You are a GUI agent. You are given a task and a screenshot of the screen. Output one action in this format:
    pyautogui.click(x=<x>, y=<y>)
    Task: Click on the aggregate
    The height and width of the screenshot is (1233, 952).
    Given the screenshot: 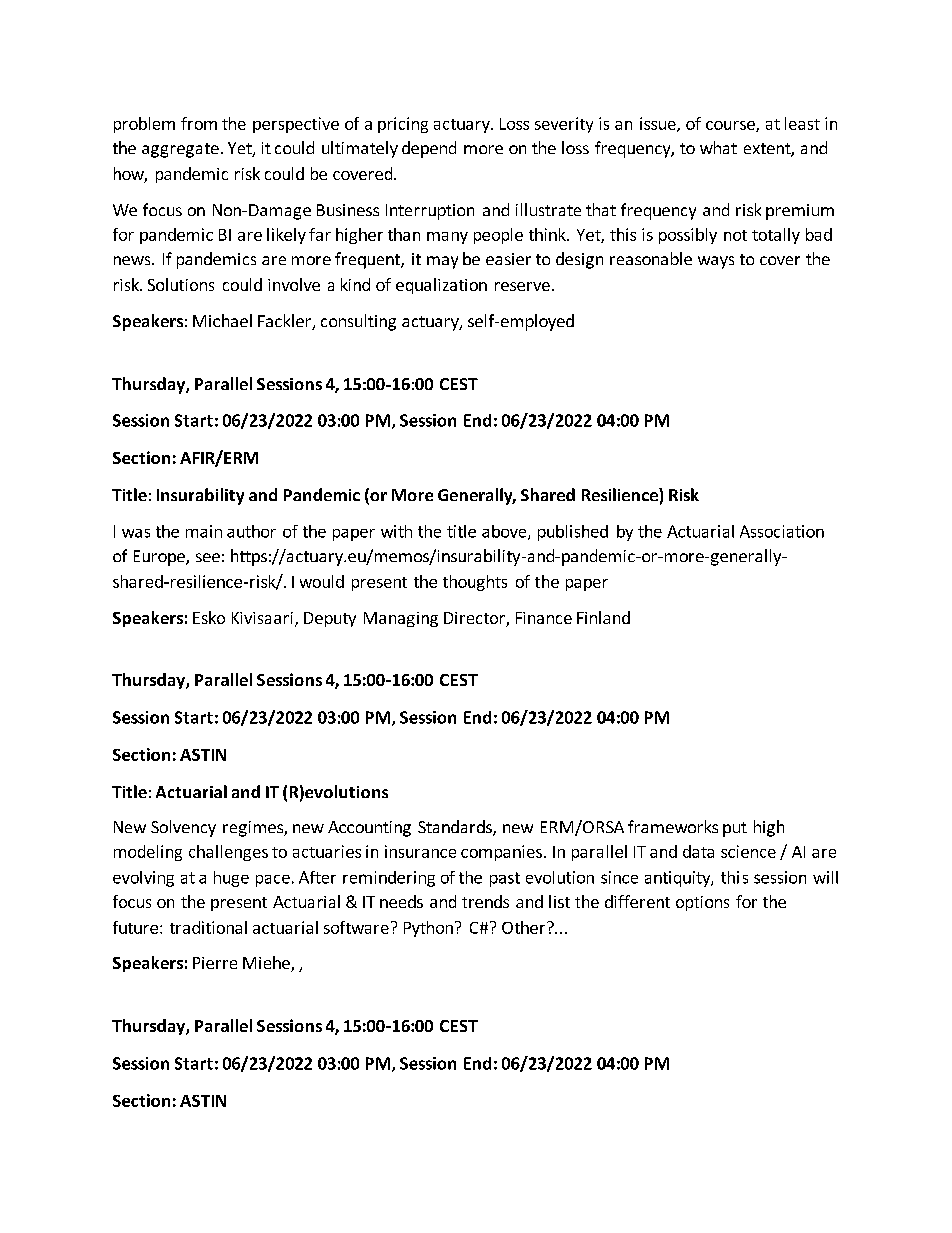 What is the action you would take?
    pyautogui.click(x=180, y=150)
